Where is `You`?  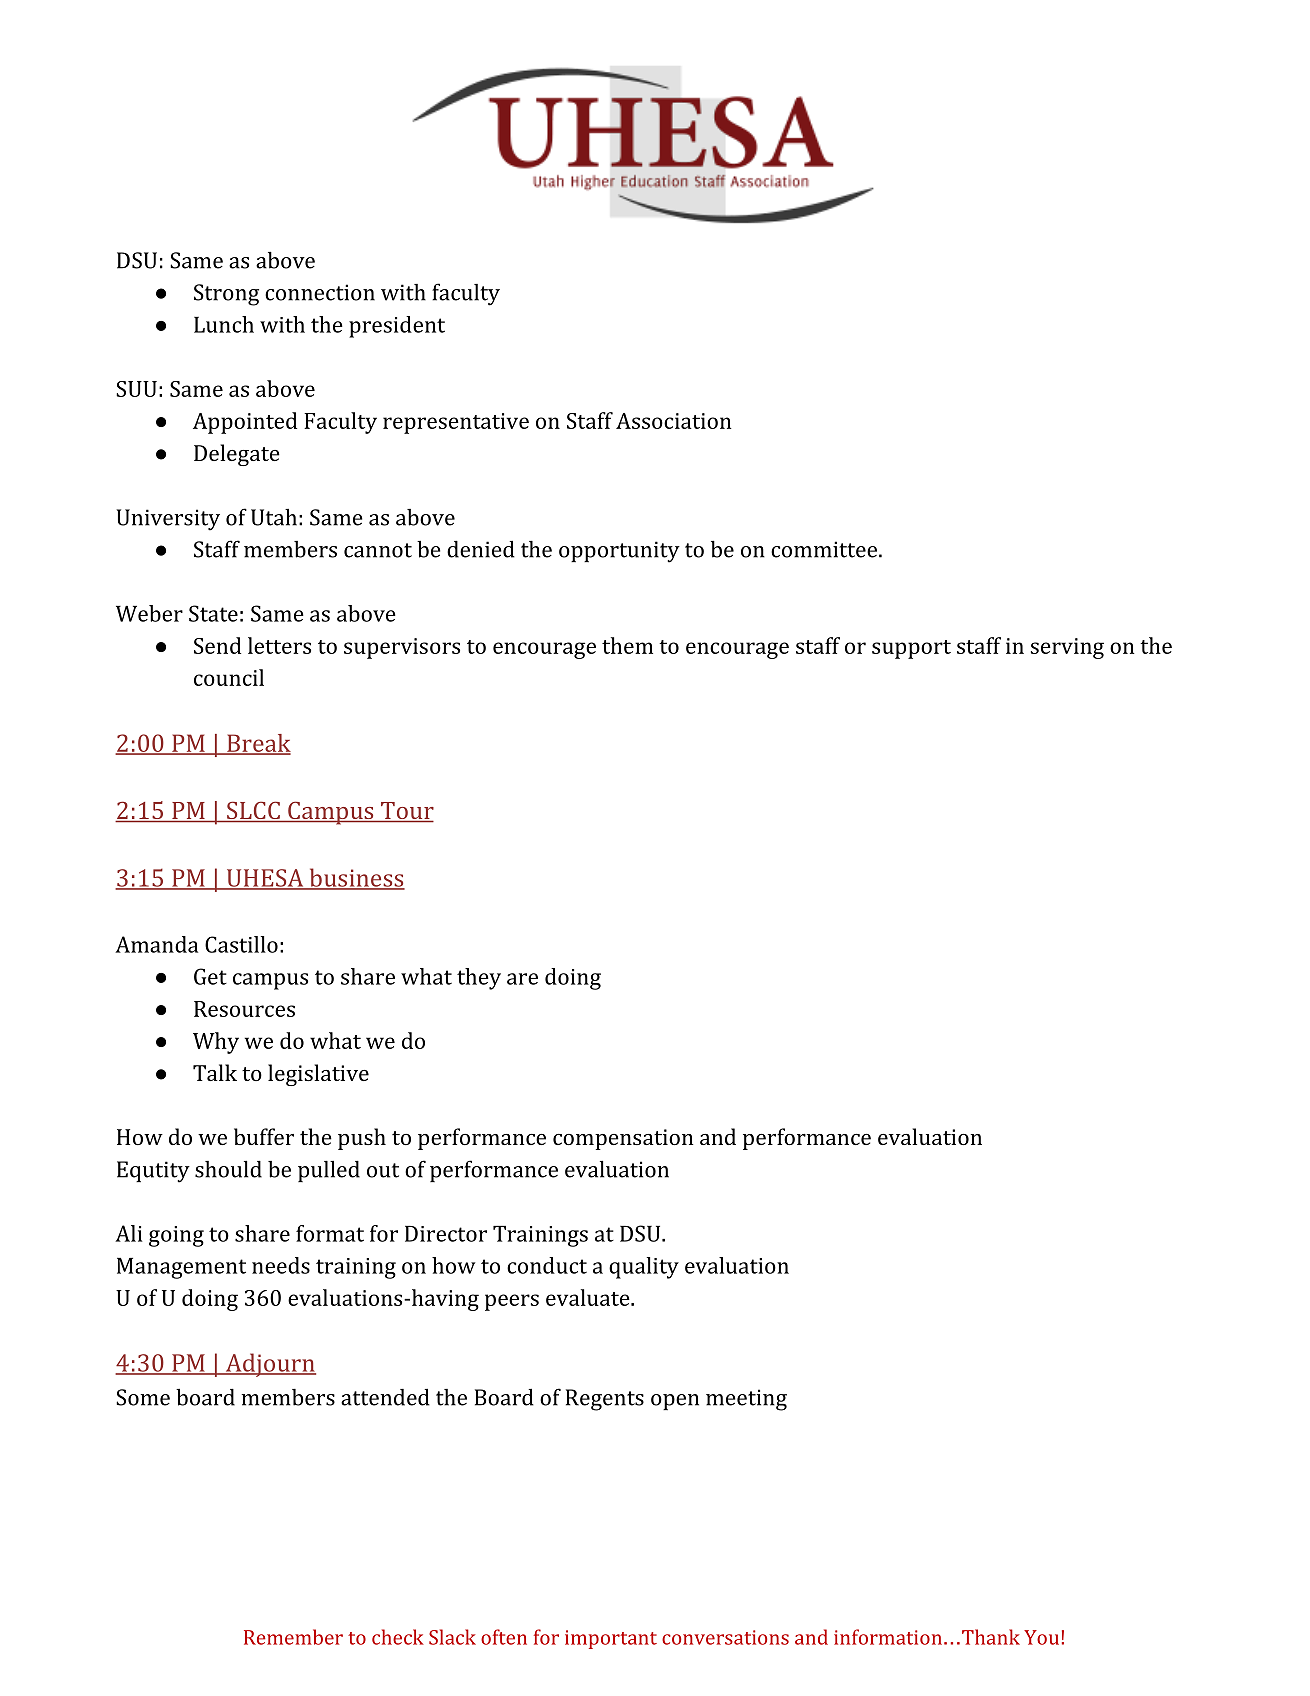 You is located at coordinates (1041, 1637).
